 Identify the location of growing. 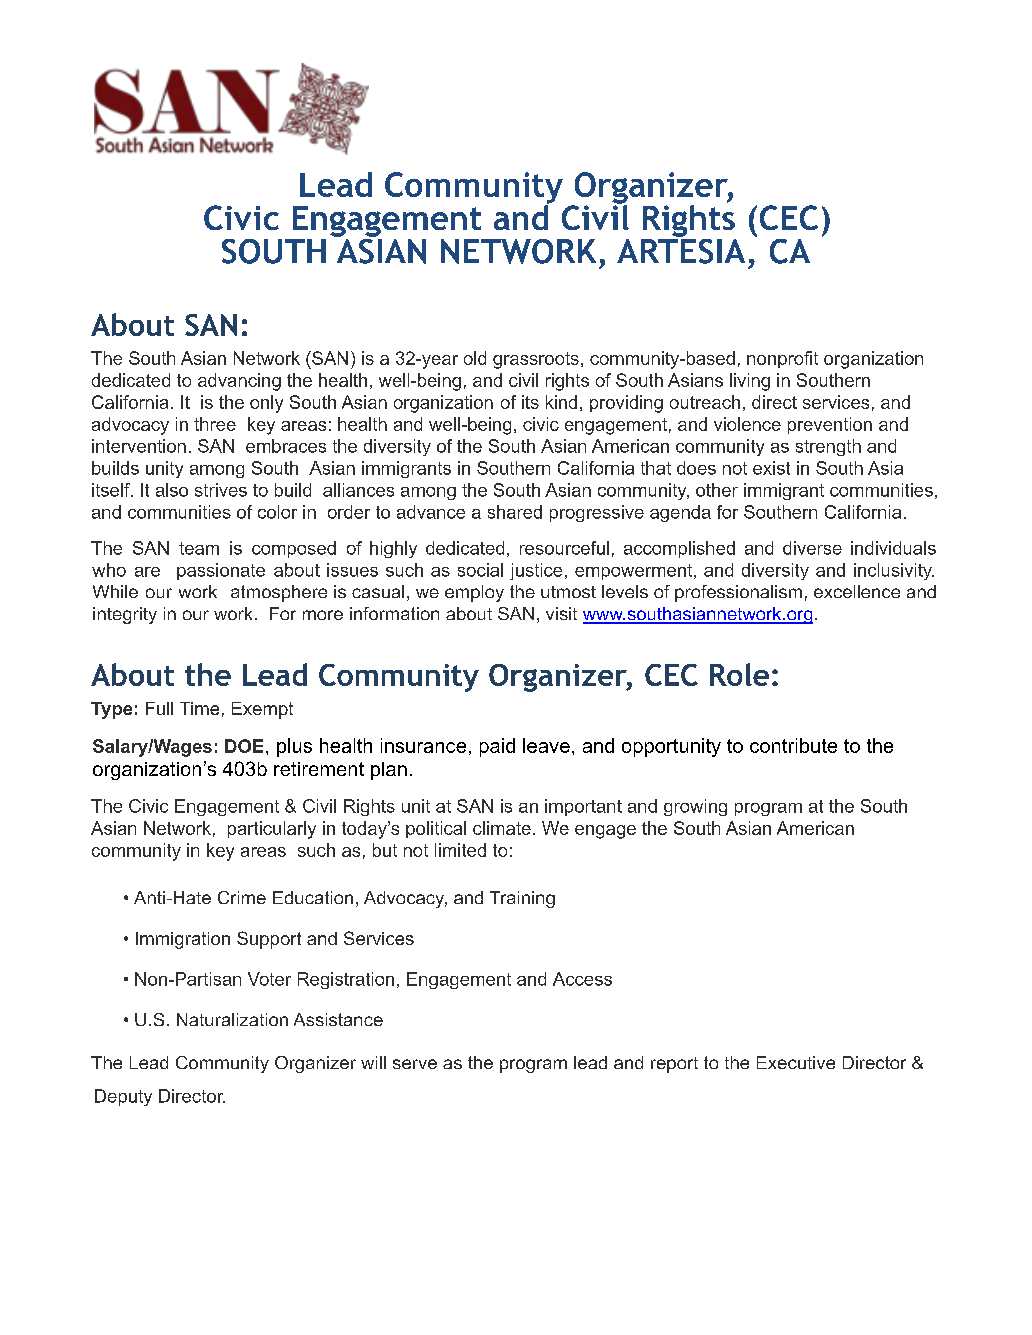
(695, 807).
